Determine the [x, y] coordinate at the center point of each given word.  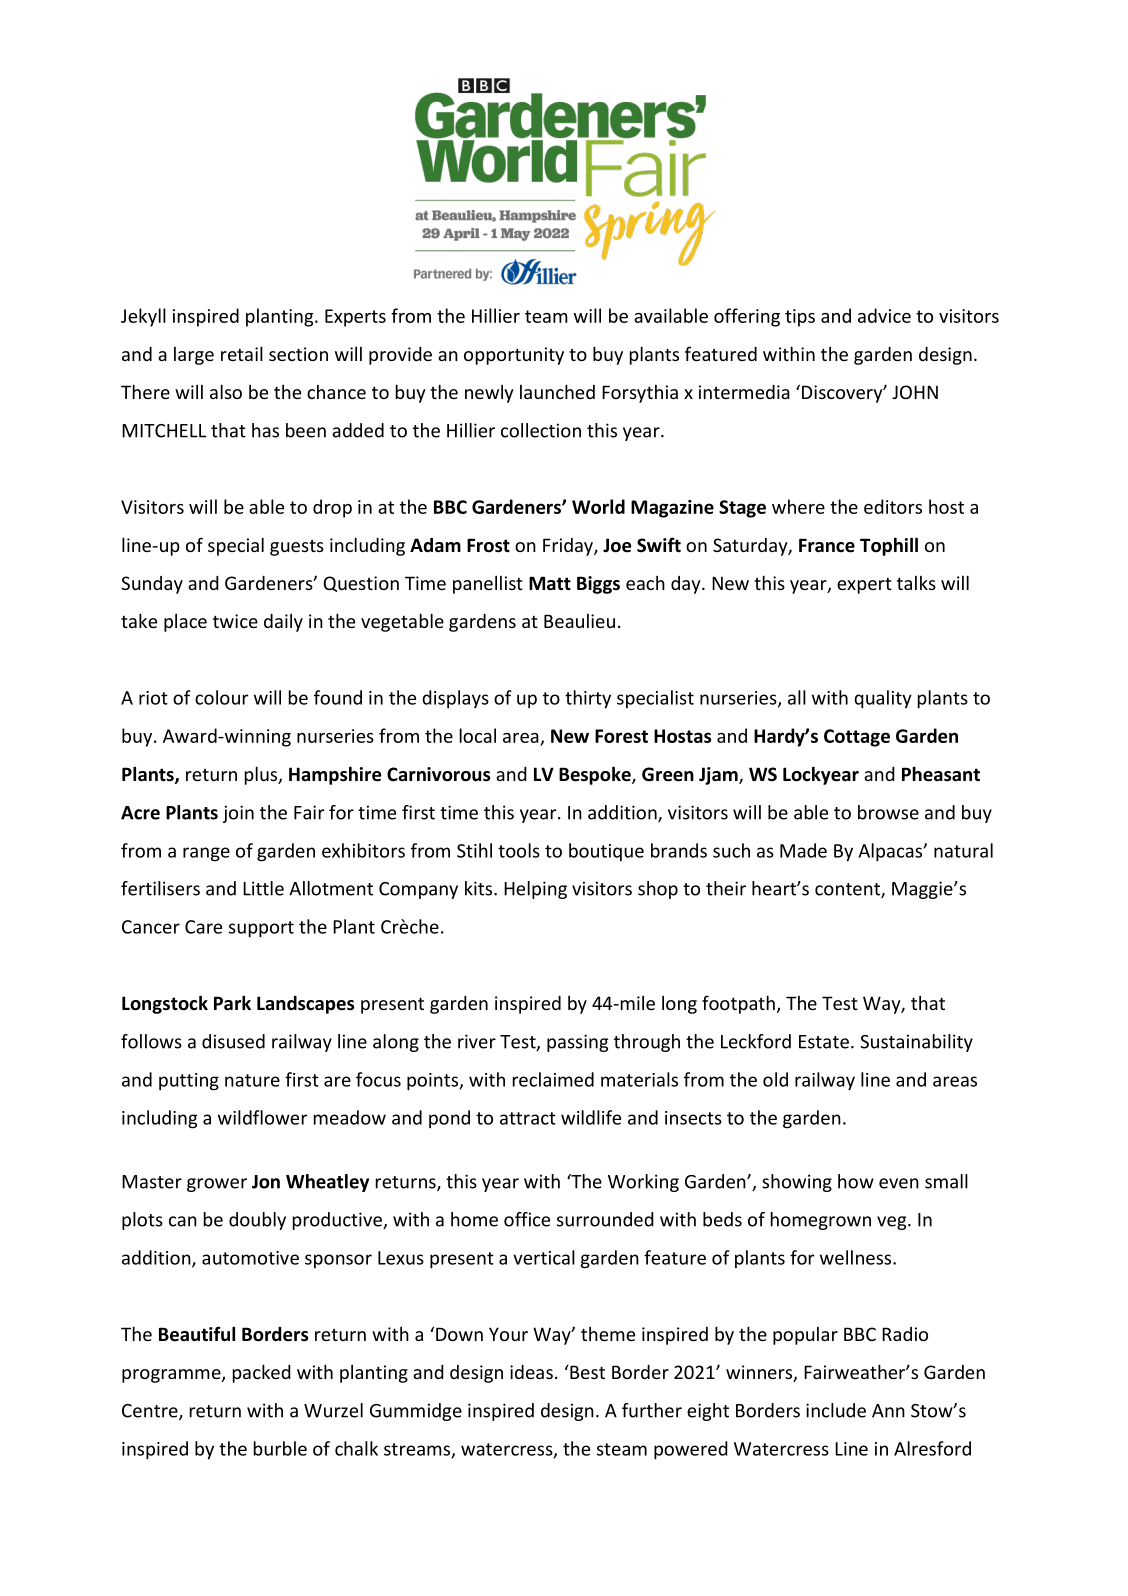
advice [884, 315]
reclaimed [553, 1079]
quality [883, 699]
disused [233, 1041]
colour [221, 697]
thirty [588, 699]
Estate [824, 1042]
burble [280, 1448]
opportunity [514, 356]
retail [242, 353]
